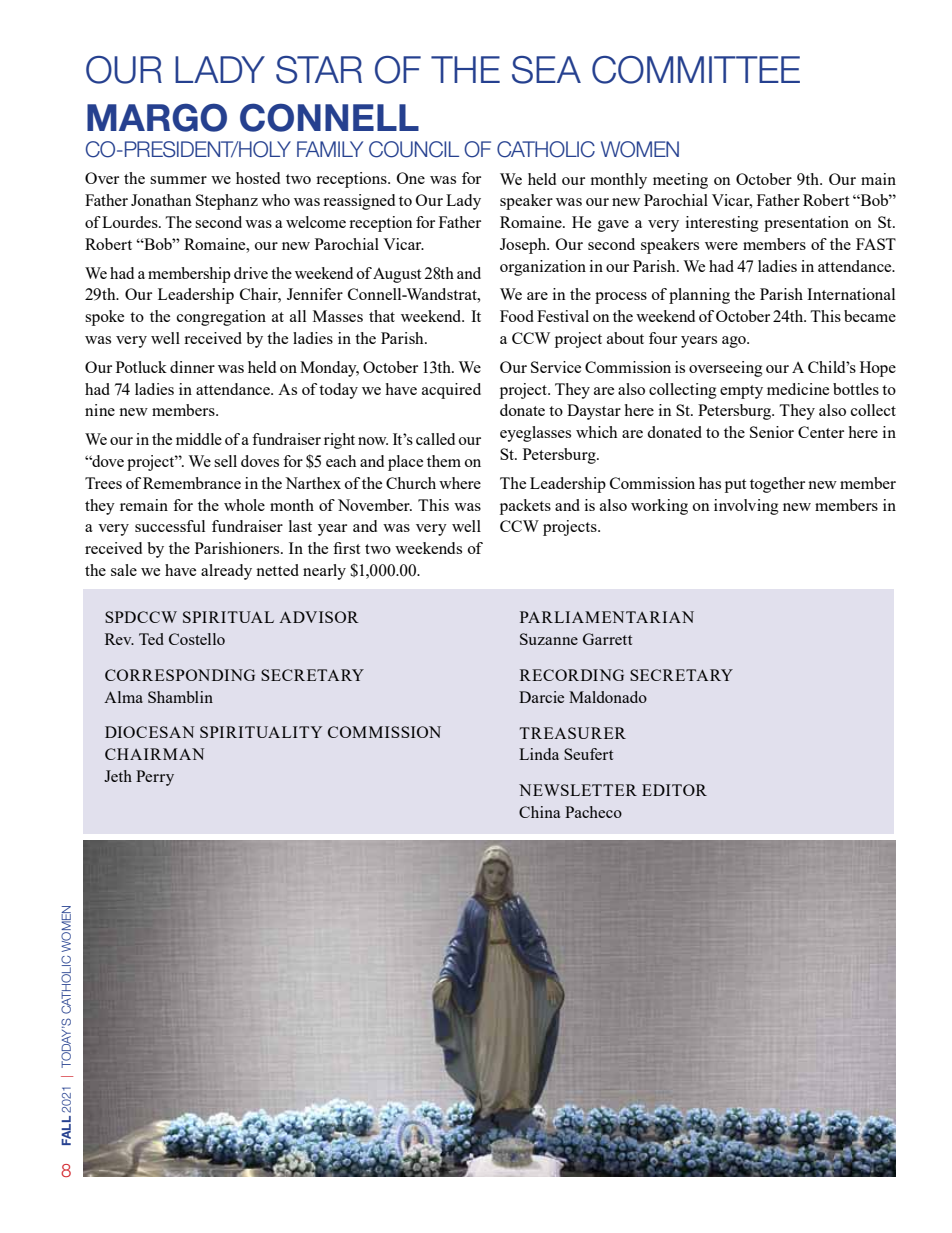  I want to click on Perry, so click(155, 778).
